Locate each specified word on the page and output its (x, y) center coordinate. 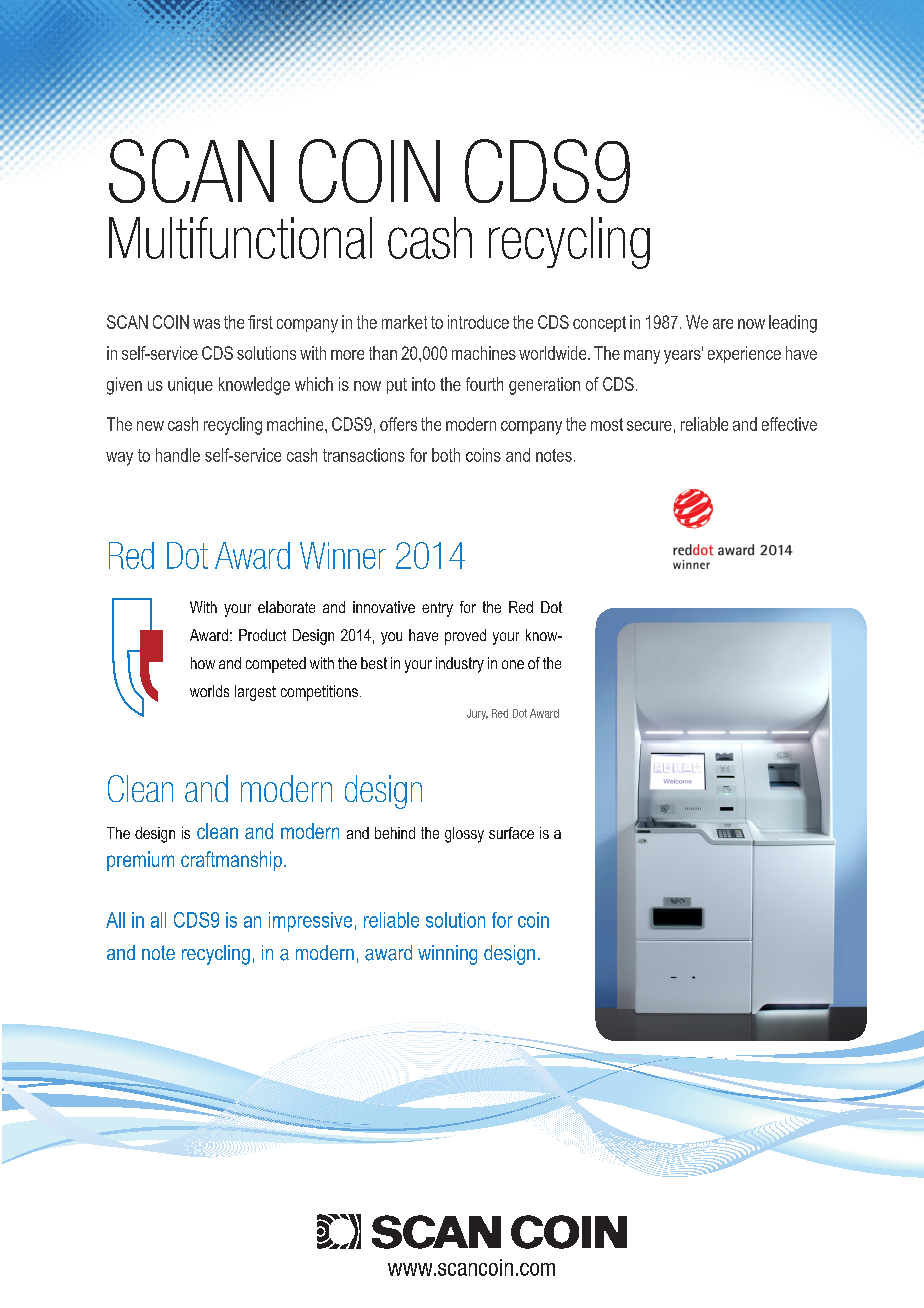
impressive (310, 922)
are (723, 324)
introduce (478, 322)
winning (447, 955)
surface (511, 833)
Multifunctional (240, 238)
